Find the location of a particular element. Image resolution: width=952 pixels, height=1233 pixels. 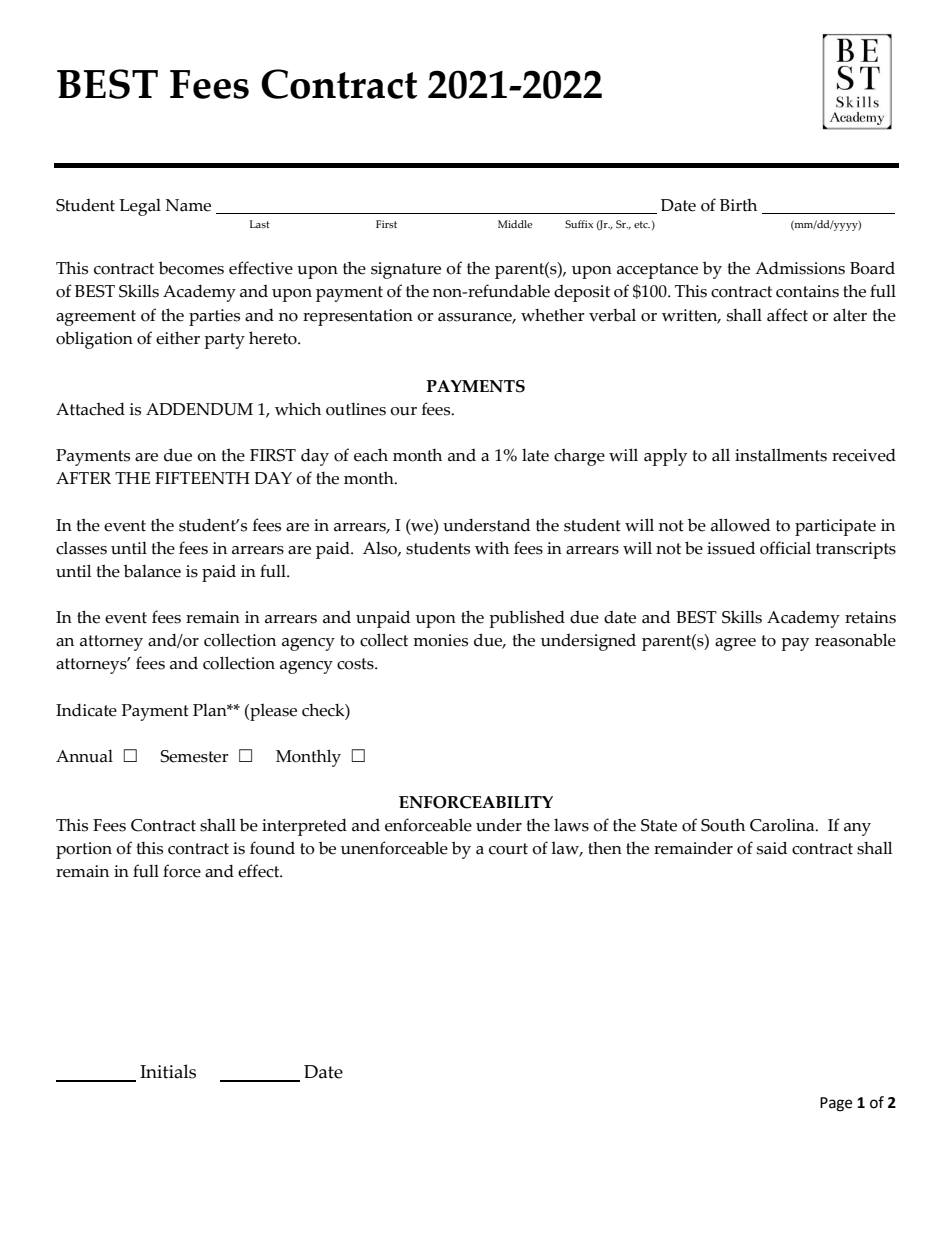

Semester is located at coordinates (194, 756).
